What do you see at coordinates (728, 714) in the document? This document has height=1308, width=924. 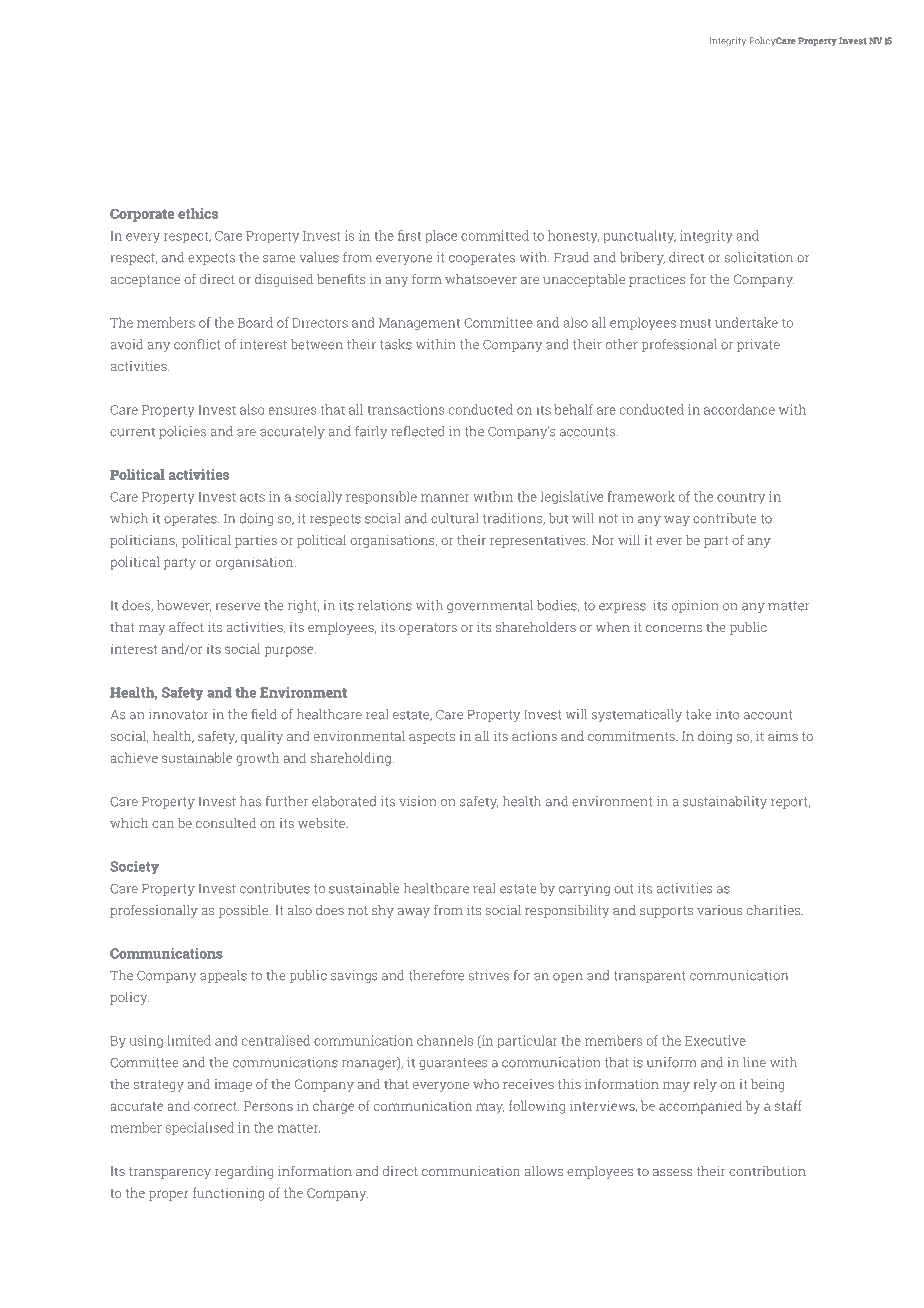 I see `into` at bounding box center [728, 714].
